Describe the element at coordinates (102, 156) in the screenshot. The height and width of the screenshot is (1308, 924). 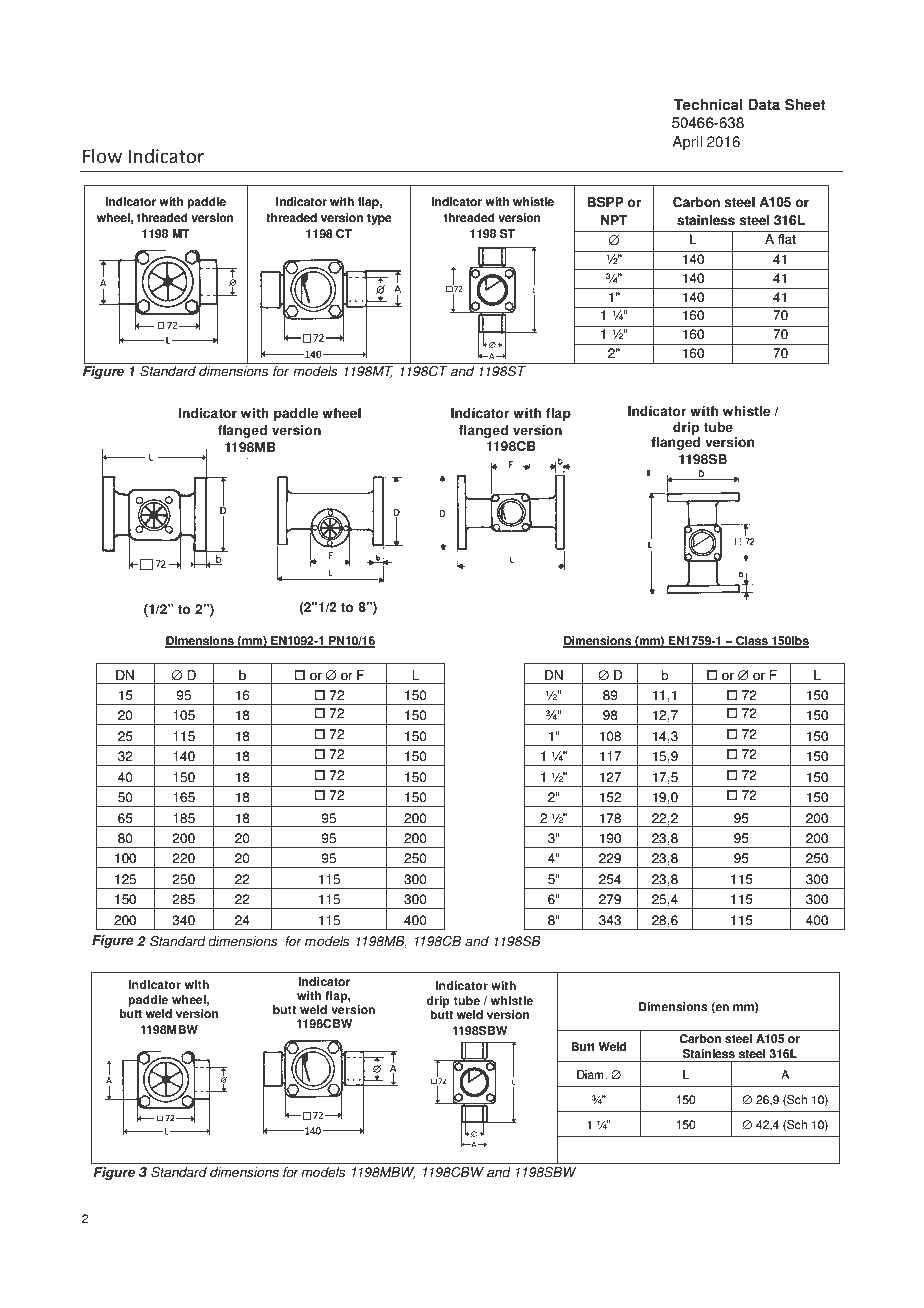
I see `Flow` at that location.
